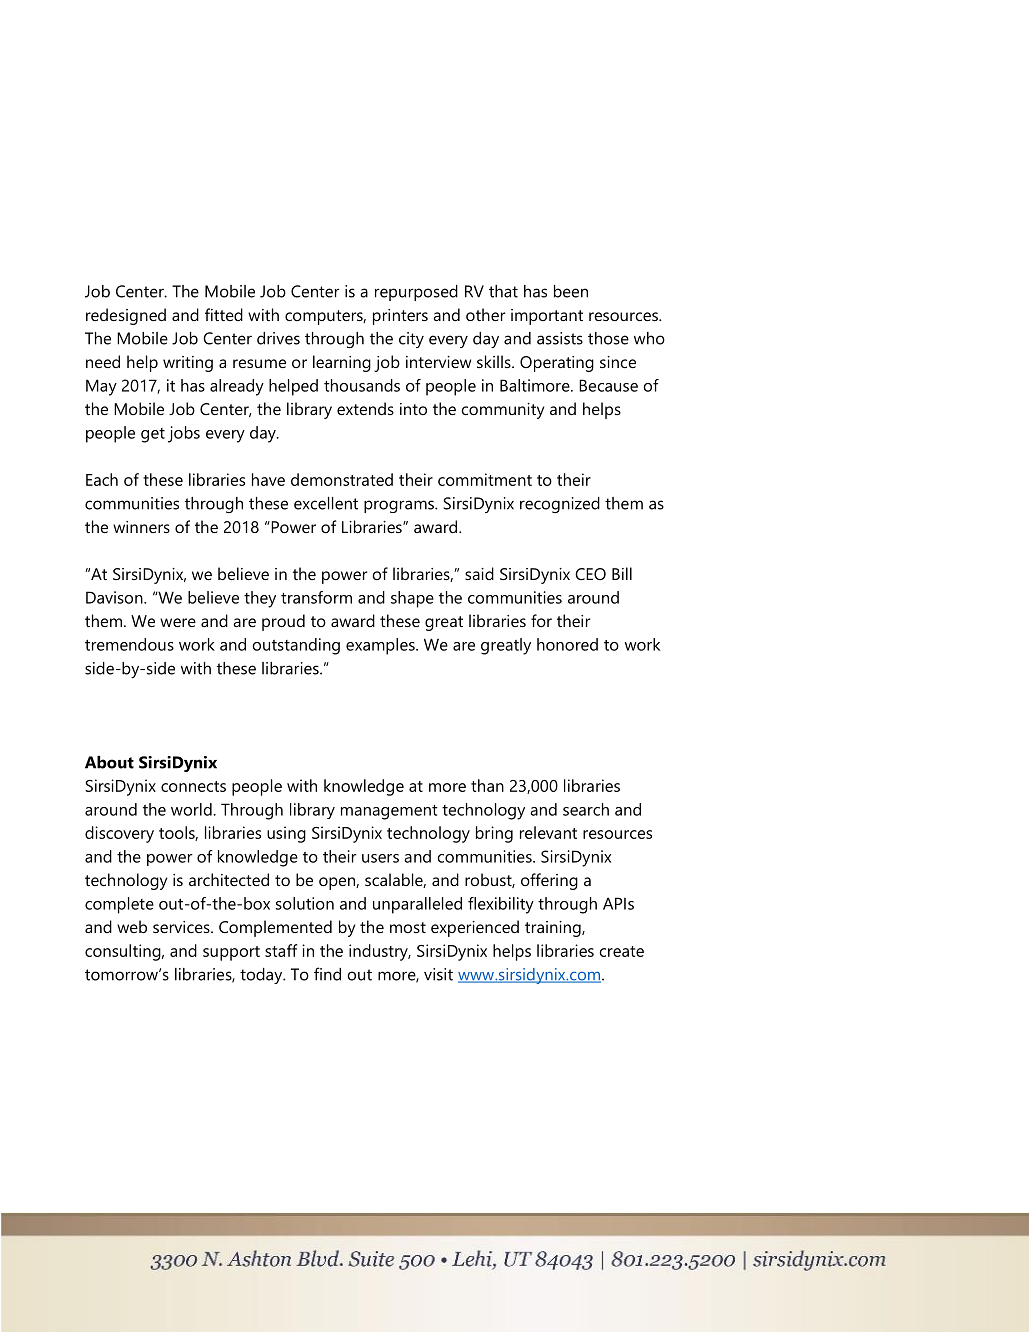 This screenshot has height=1332, width=1029. Describe the element at coordinates (326, 503) in the screenshot. I see `excellent` at that location.
